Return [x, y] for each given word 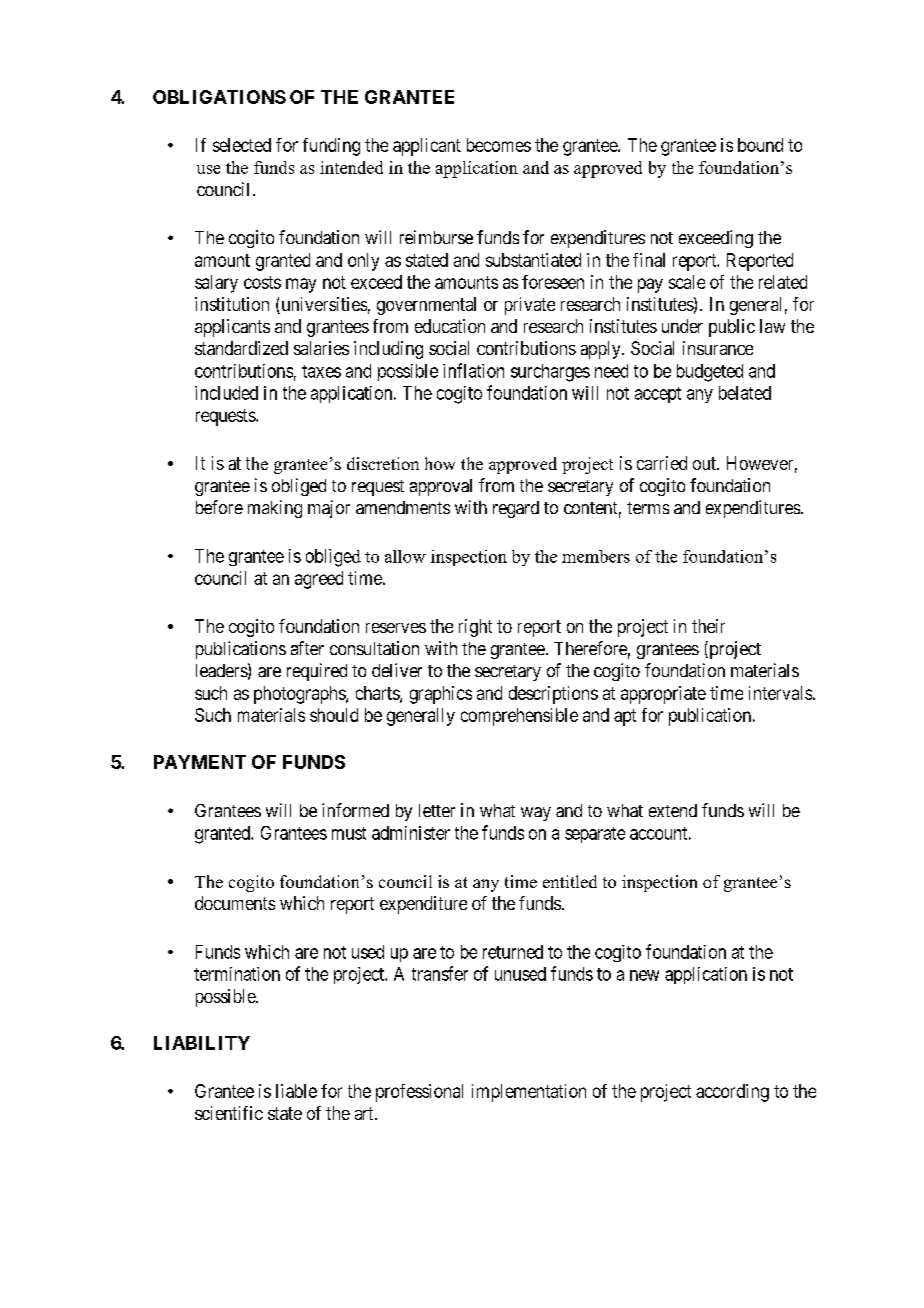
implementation [529, 1093]
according [732, 1093]
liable [296, 1091]
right [475, 628]
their [708, 626]
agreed [319, 580]
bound [760, 145]
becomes [499, 145]
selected [242, 145]
